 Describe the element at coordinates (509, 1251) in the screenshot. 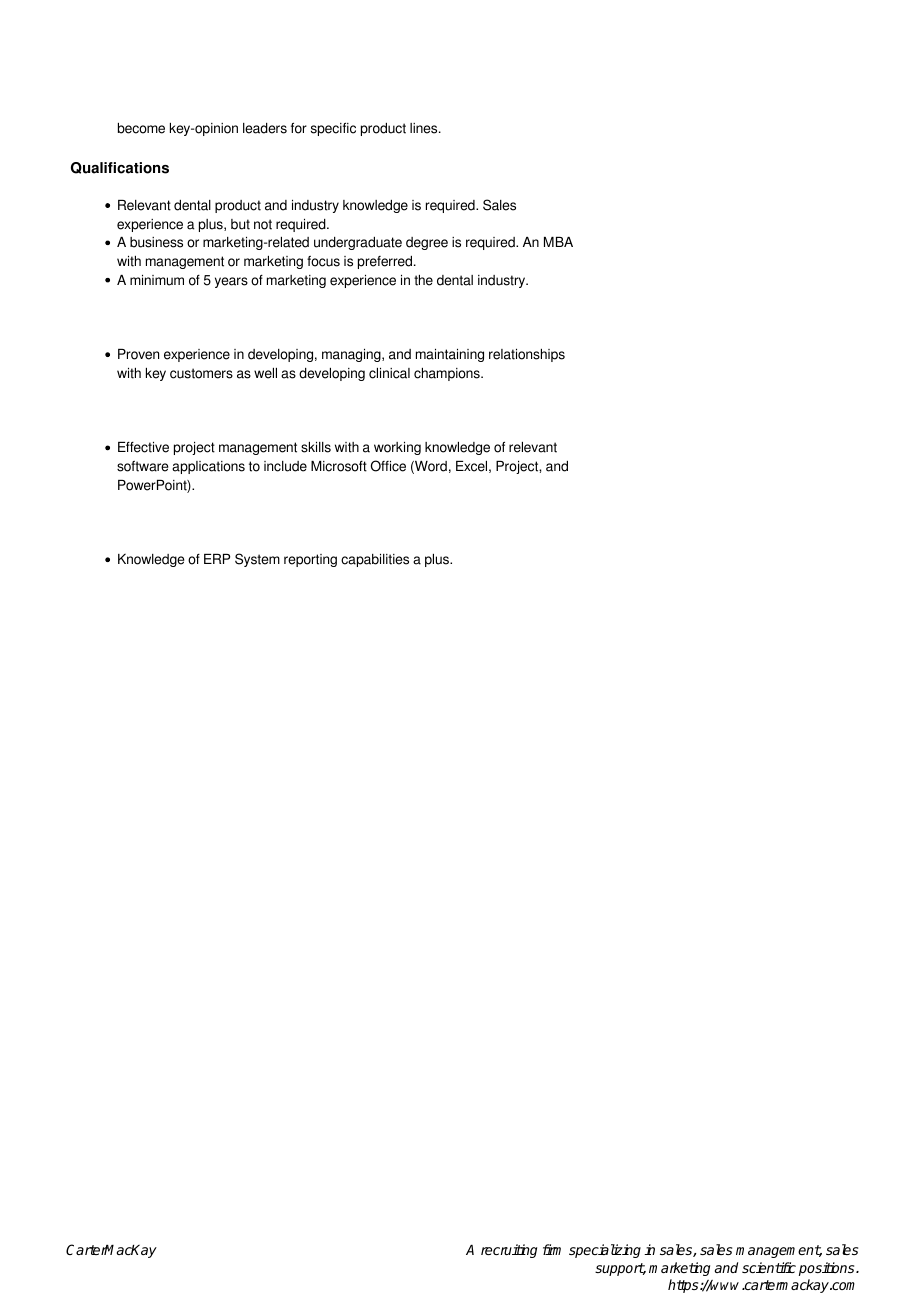

I see `recruiting` at that location.
